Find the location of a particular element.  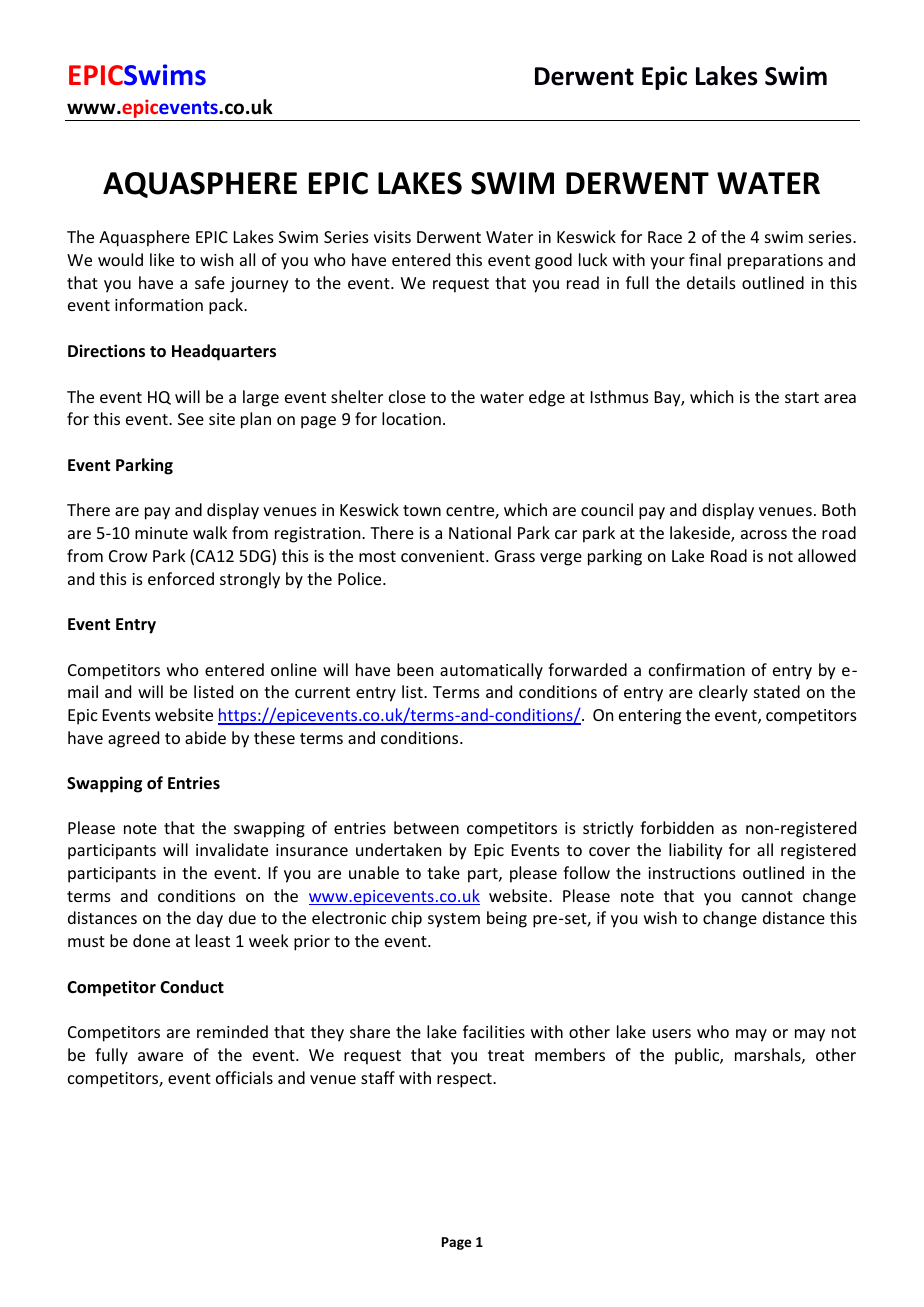

forbidden is located at coordinates (677, 827).
